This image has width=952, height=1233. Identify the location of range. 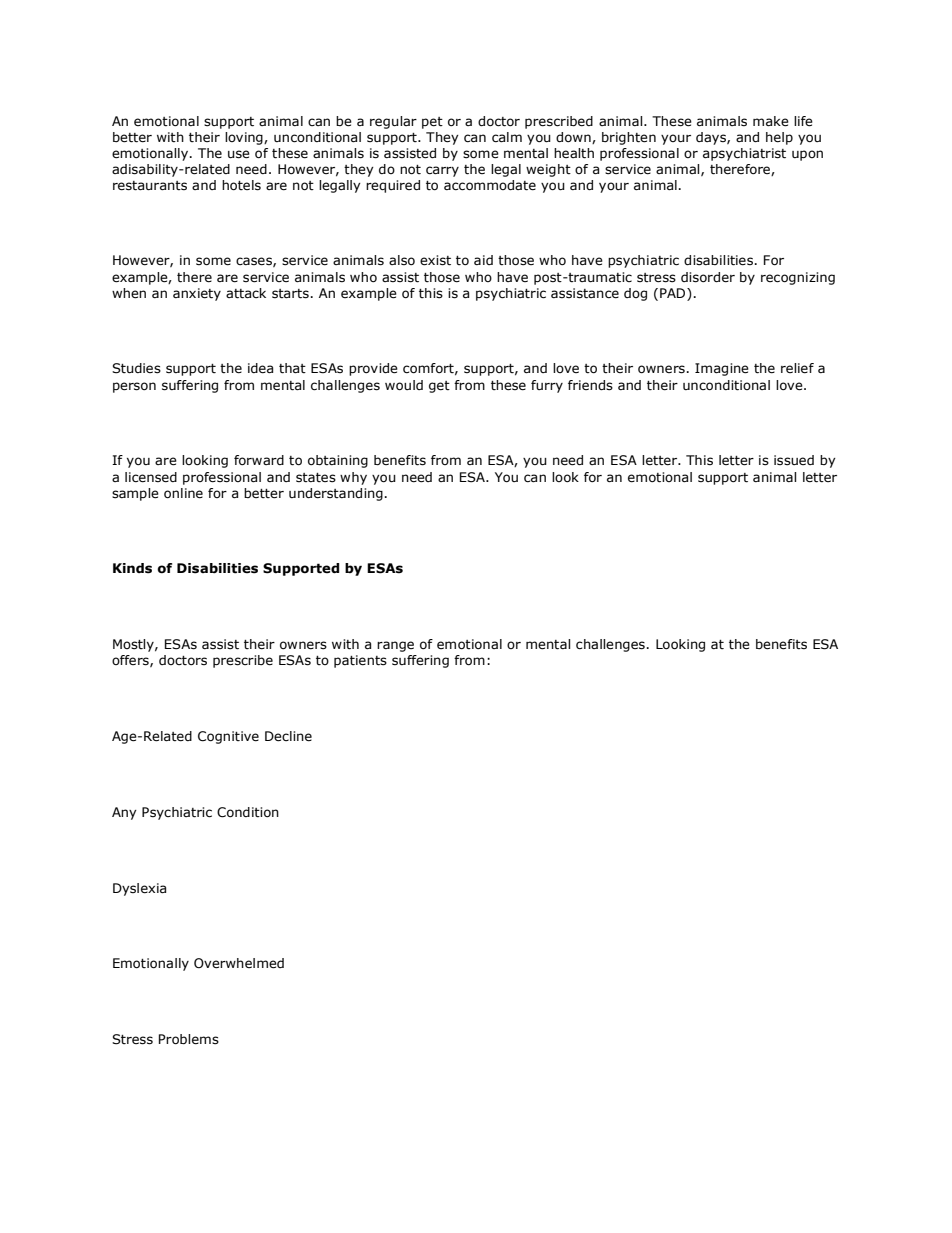
(395, 646).
